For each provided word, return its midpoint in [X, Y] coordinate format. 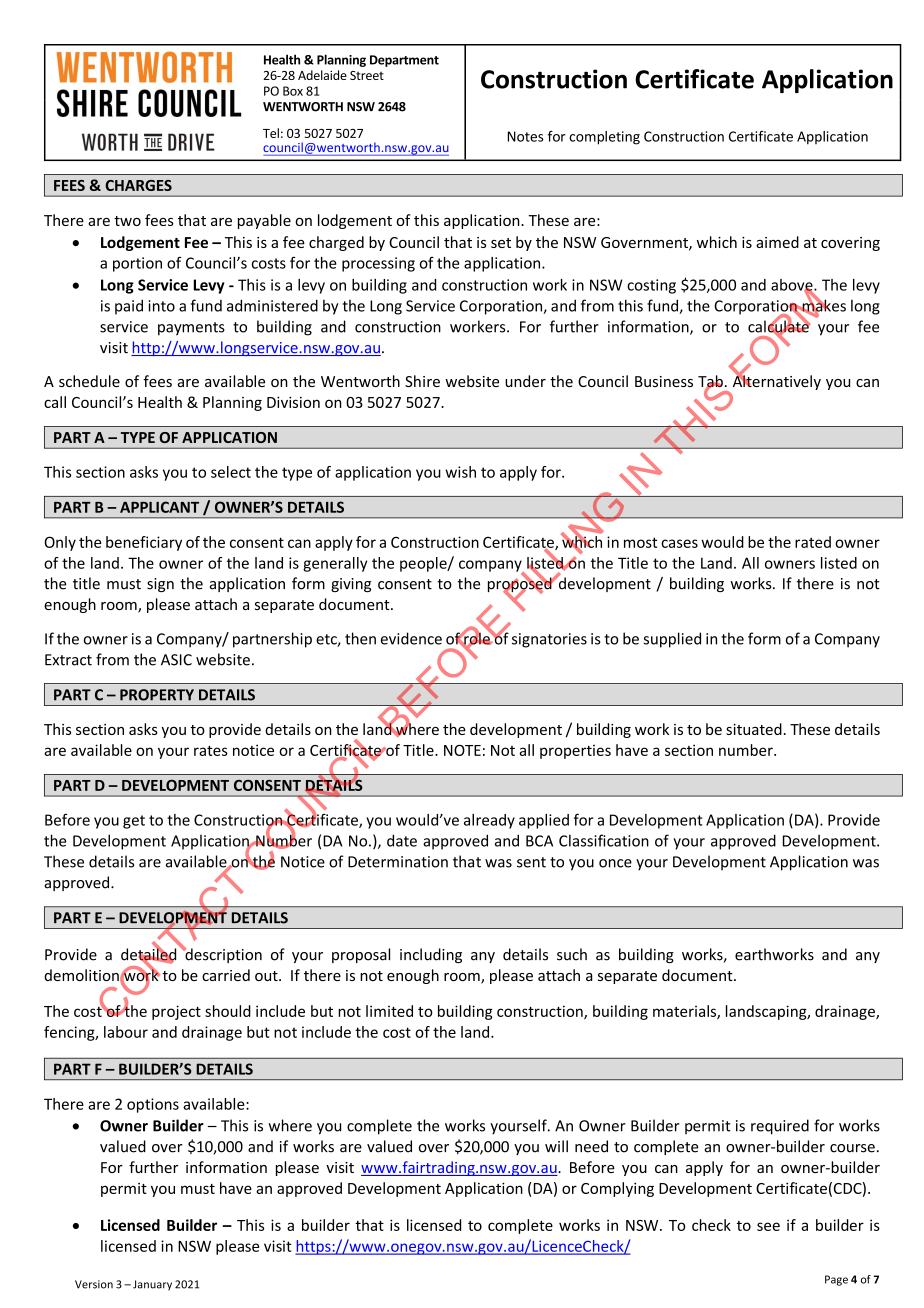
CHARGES [138, 185]
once [615, 863]
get [134, 822]
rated [813, 542]
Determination [398, 862]
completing [604, 138]
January [152, 1285]
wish [460, 472]
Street [367, 75]
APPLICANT [159, 507]
